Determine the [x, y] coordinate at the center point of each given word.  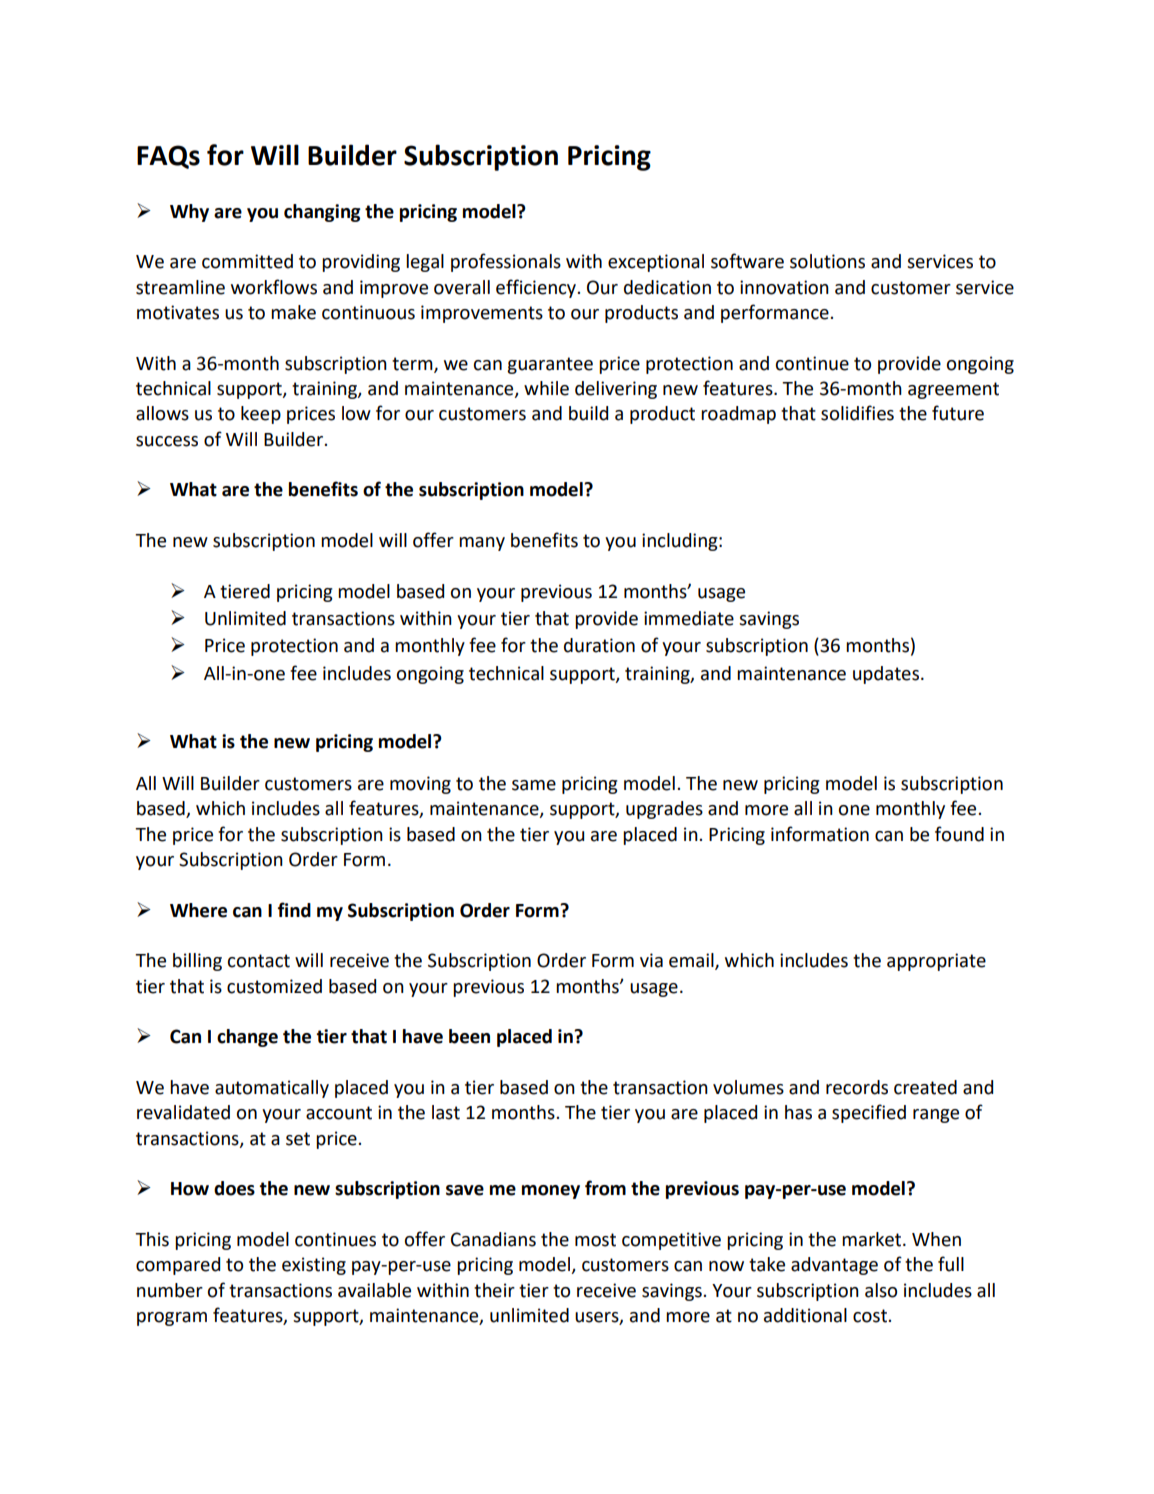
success [167, 441]
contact [259, 961]
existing [314, 1266]
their [494, 1290]
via [651, 960]
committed [247, 261]
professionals [506, 262]
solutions [827, 261]
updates [887, 675]
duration [599, 645]
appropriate [936, 962]
